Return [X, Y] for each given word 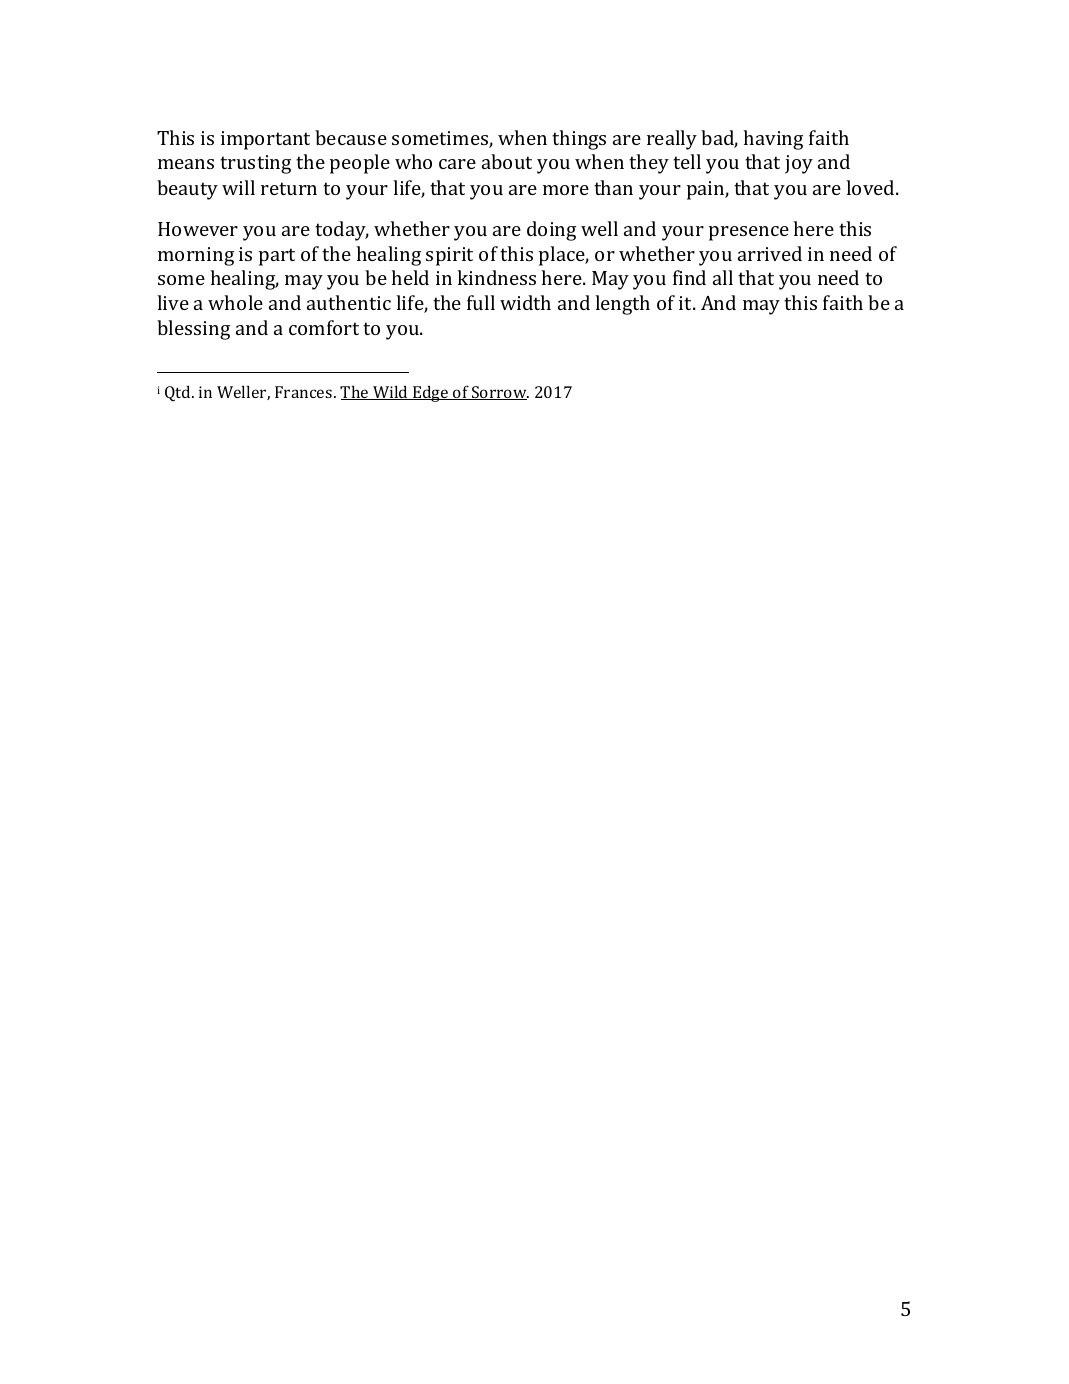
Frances [305, 392]
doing [551, 231]
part [277, 257]
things [579, 140]
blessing [193, 330]
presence [749, 233]
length [622, 305]
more [566, 190]
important [265, 140]
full [481, 302]
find [689, 277]
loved [871, 187]
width [525, 302]
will [238, 187]
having [773, 140]
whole [235, 302]
